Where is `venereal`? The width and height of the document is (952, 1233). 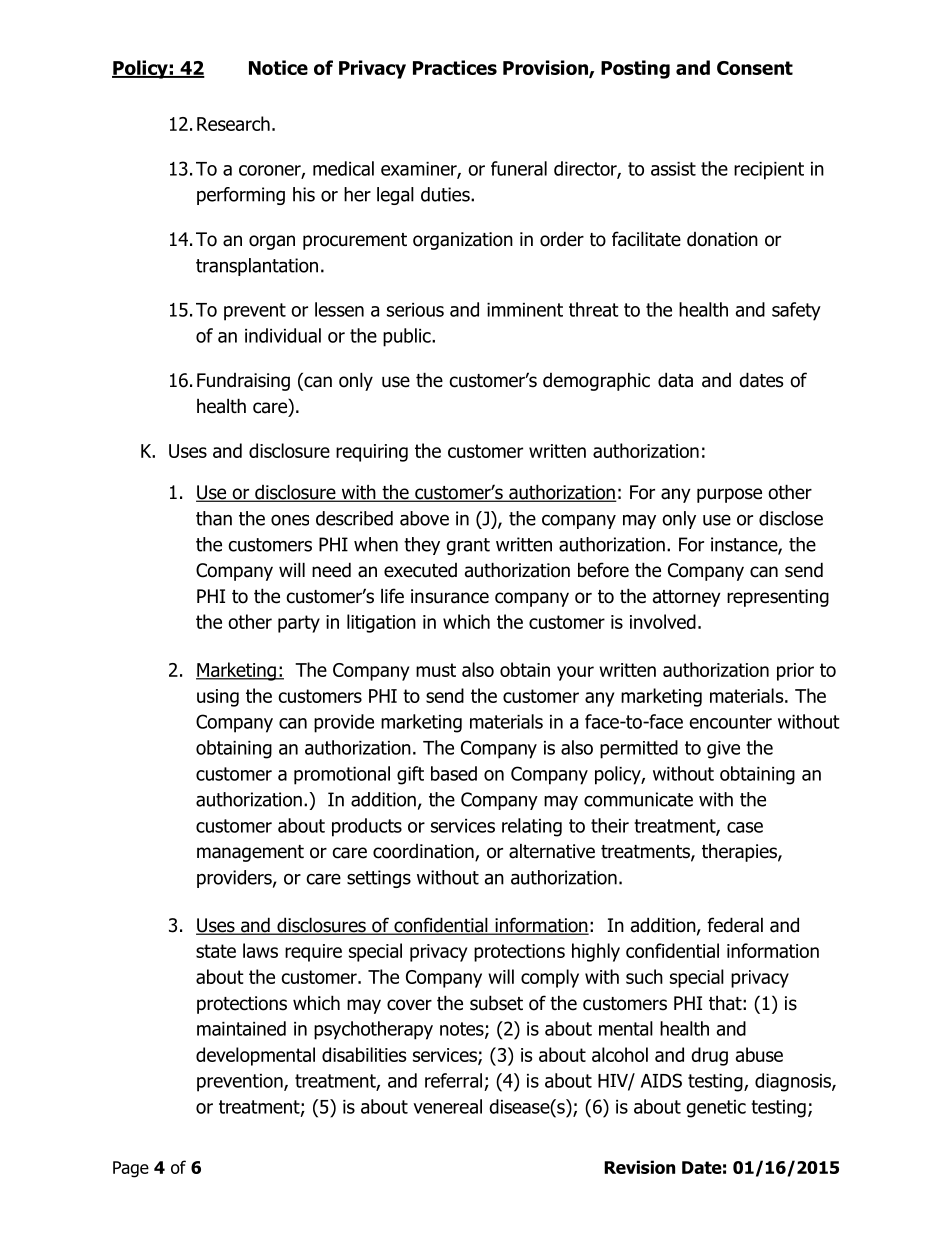 venereal is located at coordinates (447, 1106).
